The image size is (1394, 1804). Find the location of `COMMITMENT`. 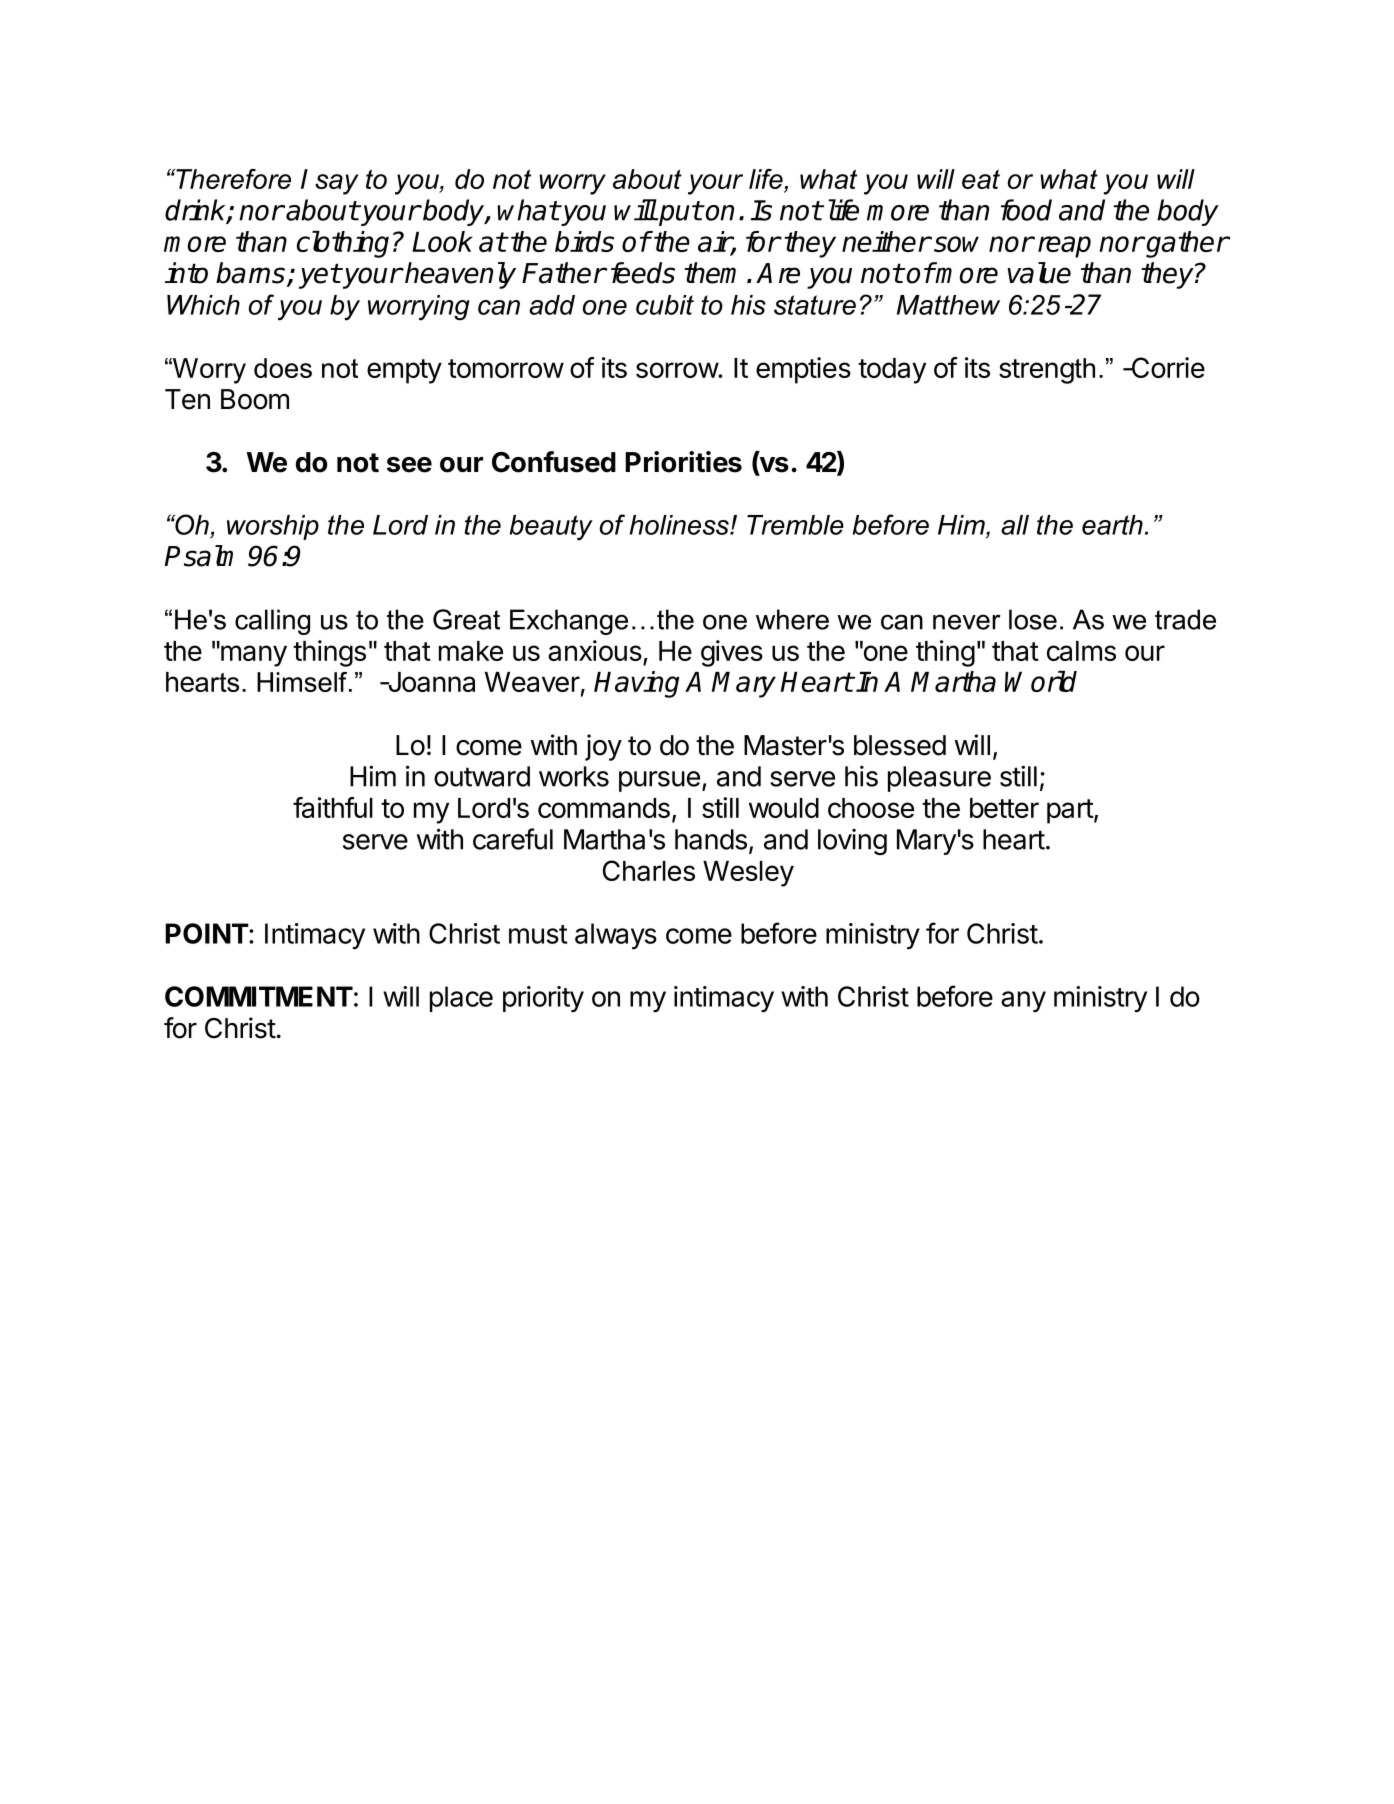

COMMITMENT is located at coordinates (259, 996).
